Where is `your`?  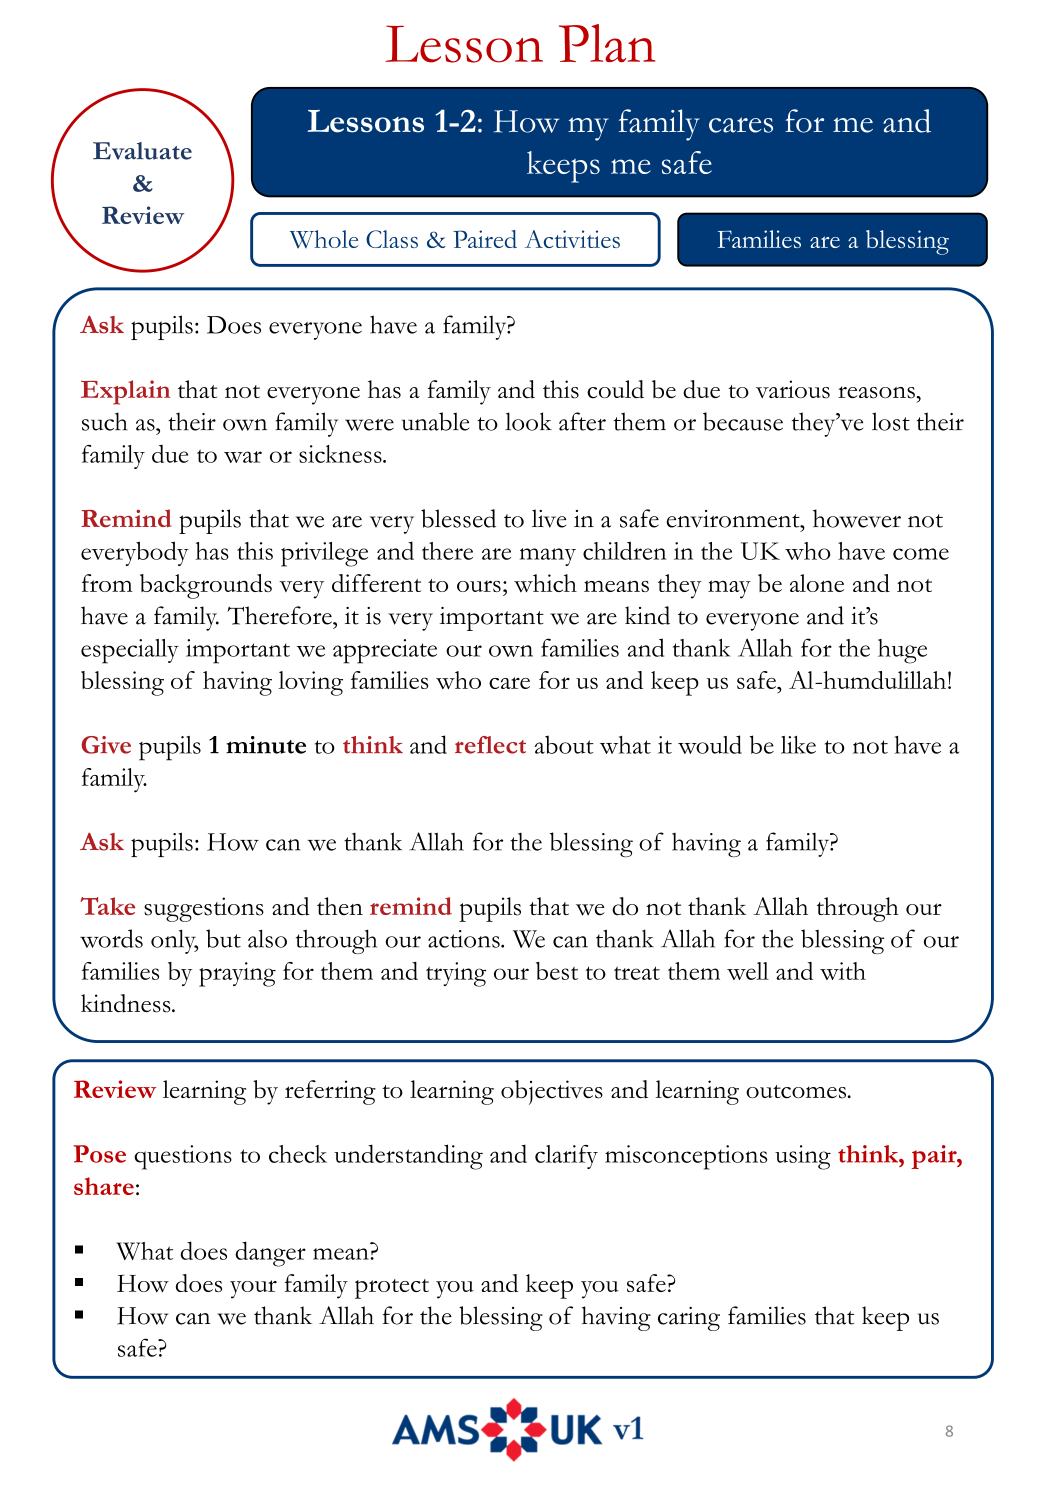
your is located at coordinates (253, 1289).
